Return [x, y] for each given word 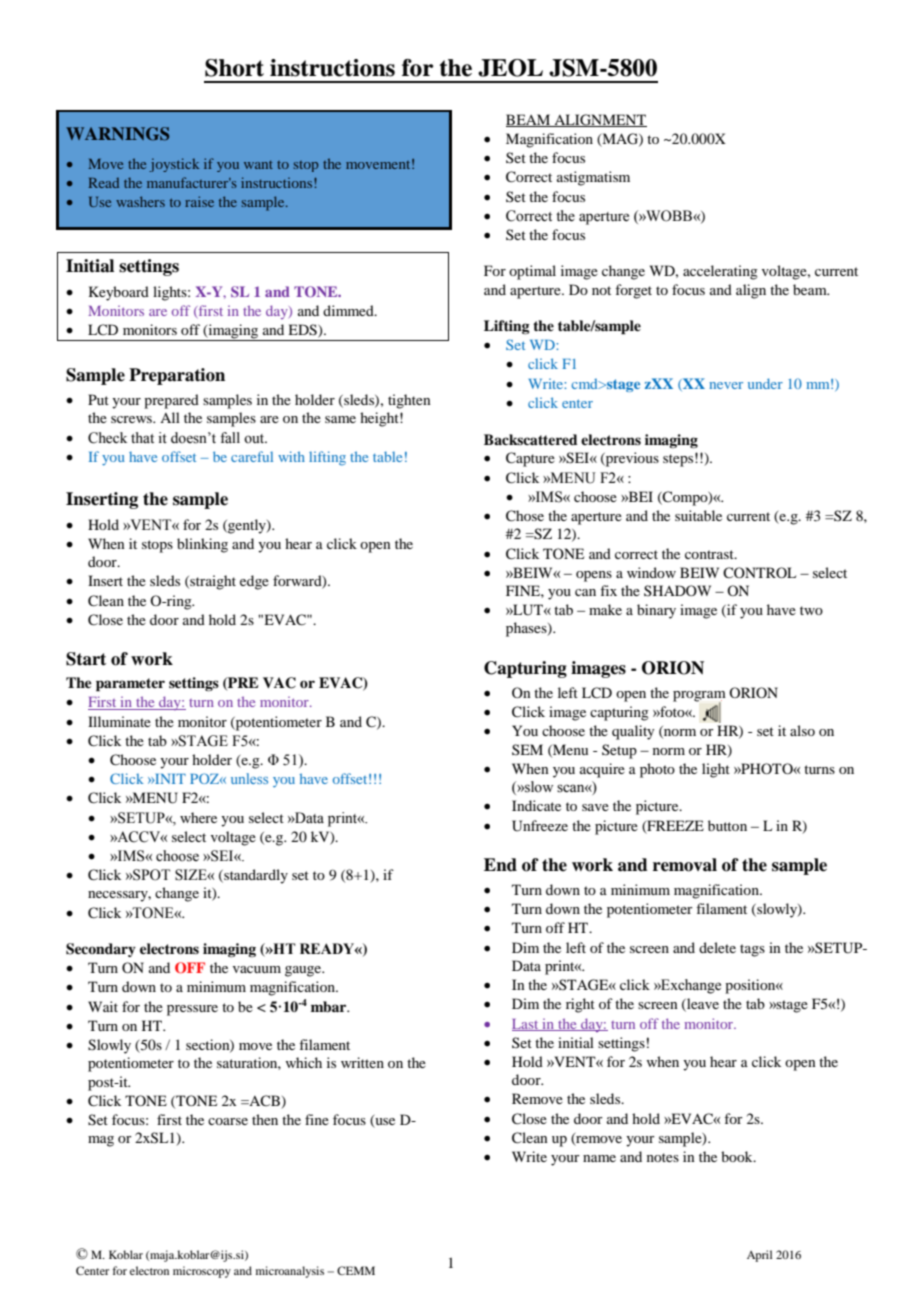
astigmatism [593, 178]
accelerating [720, 272]
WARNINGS [117, 134]
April [759, 1256]
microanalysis [290, 1272]
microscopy [202, 1272]
